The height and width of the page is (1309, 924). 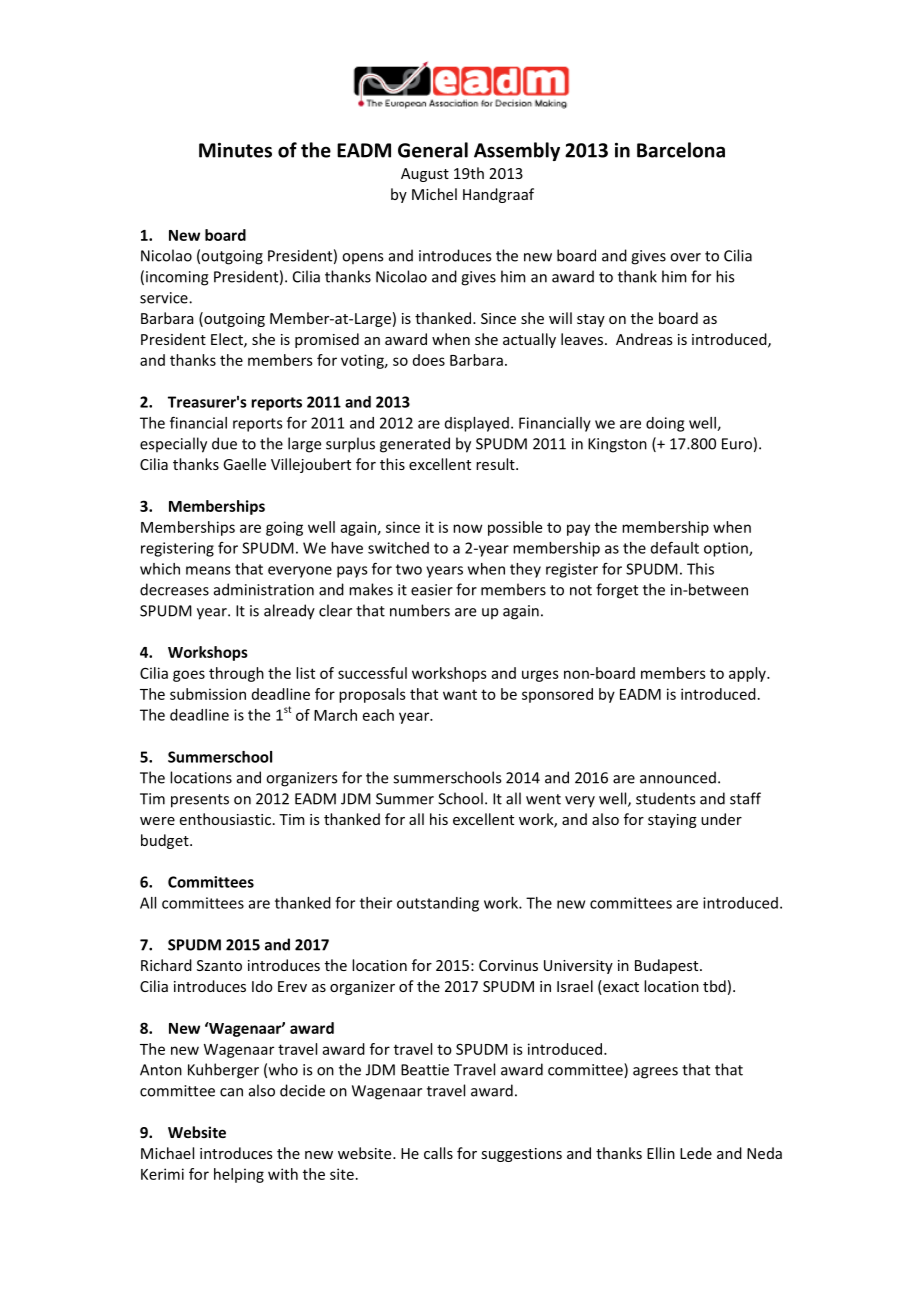 I want to click on Lede, so click(x=696, y=1153).
